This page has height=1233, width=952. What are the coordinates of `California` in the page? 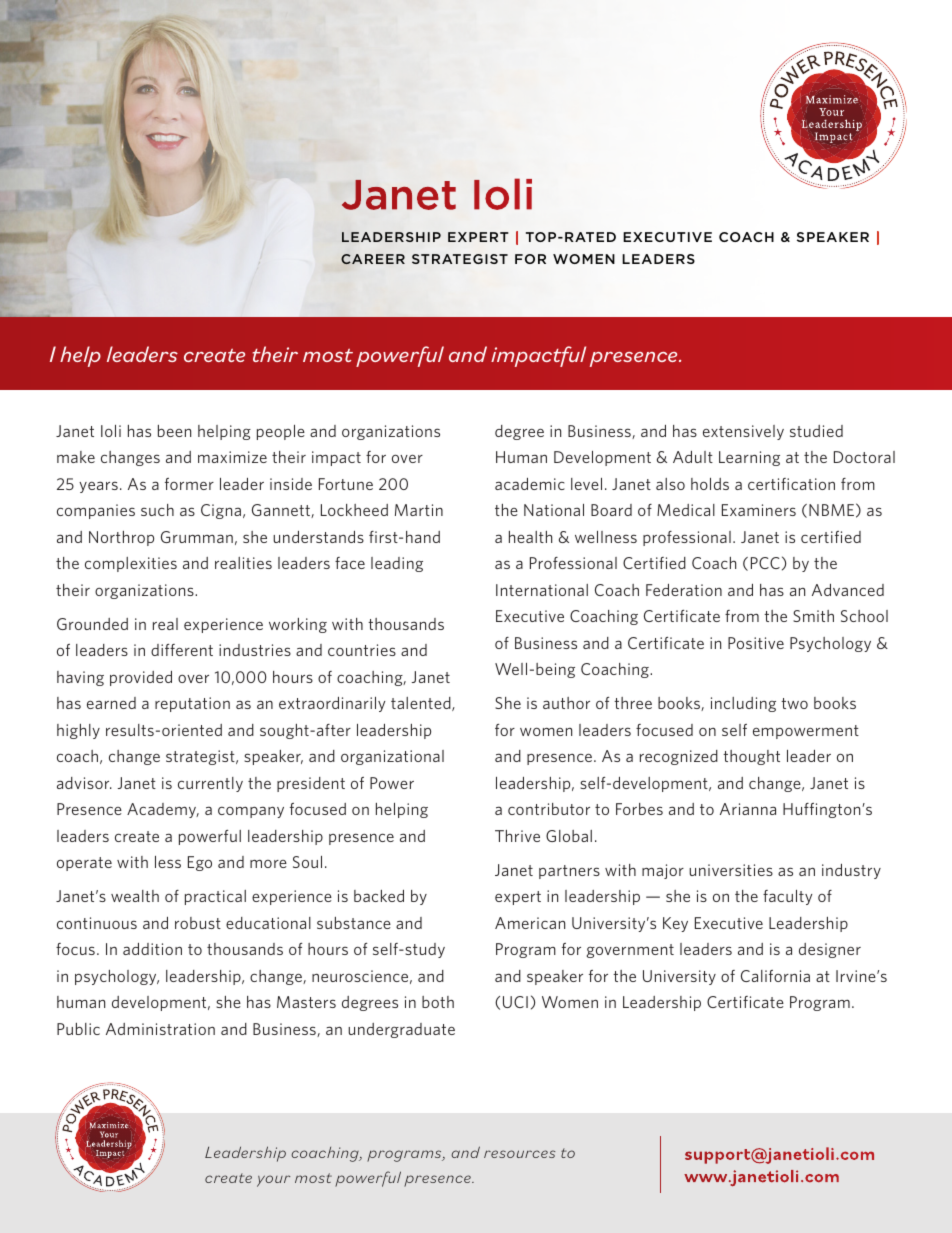 It's located at (775, 976).
